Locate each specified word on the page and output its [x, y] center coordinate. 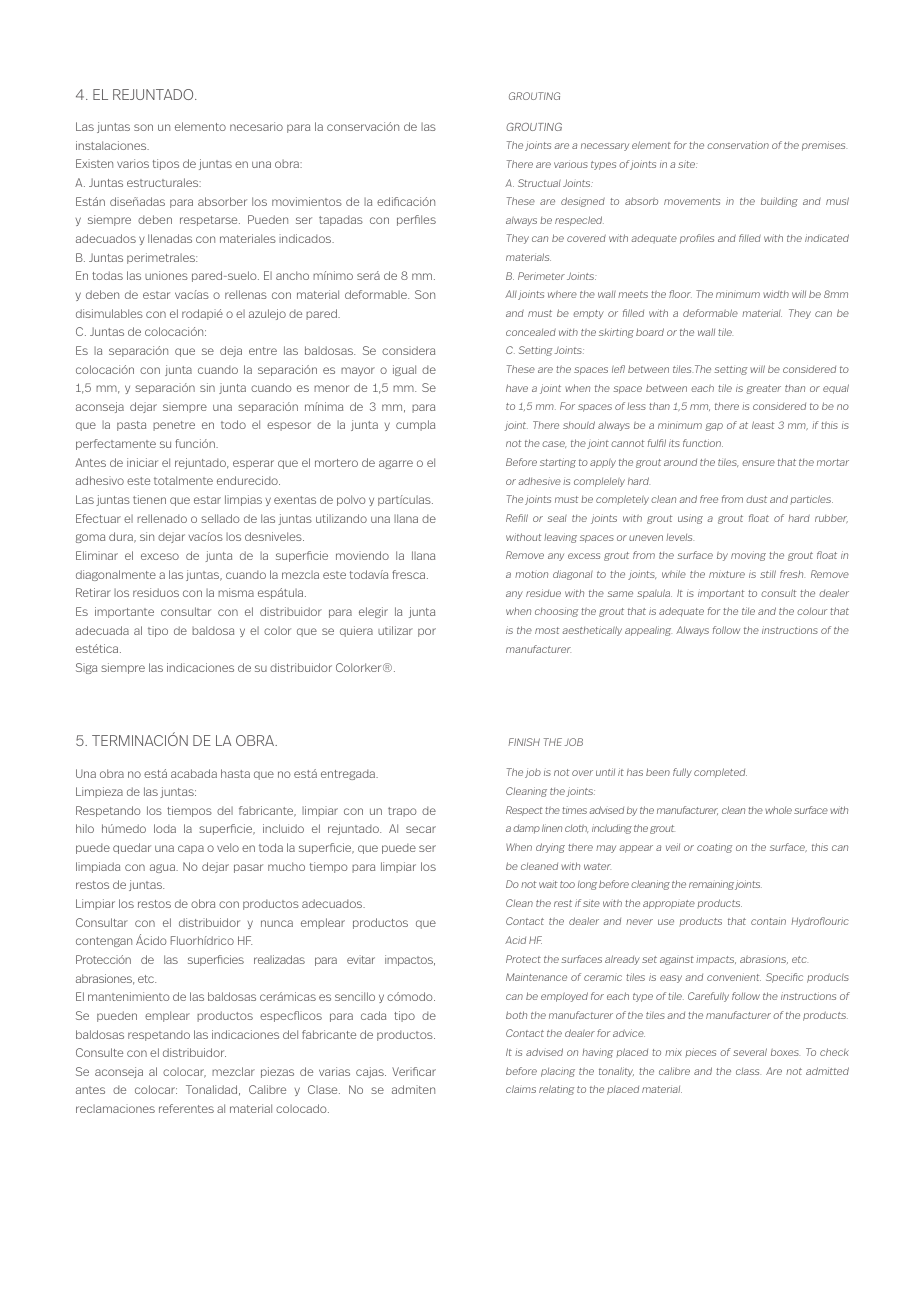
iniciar [142, 462]
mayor [358, 371]
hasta [235, 773]
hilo [85, 828]
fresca [410, 574]
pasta [131, 426]
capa [191, 849]
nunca [277, 923]
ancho [292, 275]
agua [164, 868]
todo [233, 424]
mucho [286, 866]
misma [236, 592]
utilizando [341, 518]
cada [373, 1015]
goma [90, 538]
